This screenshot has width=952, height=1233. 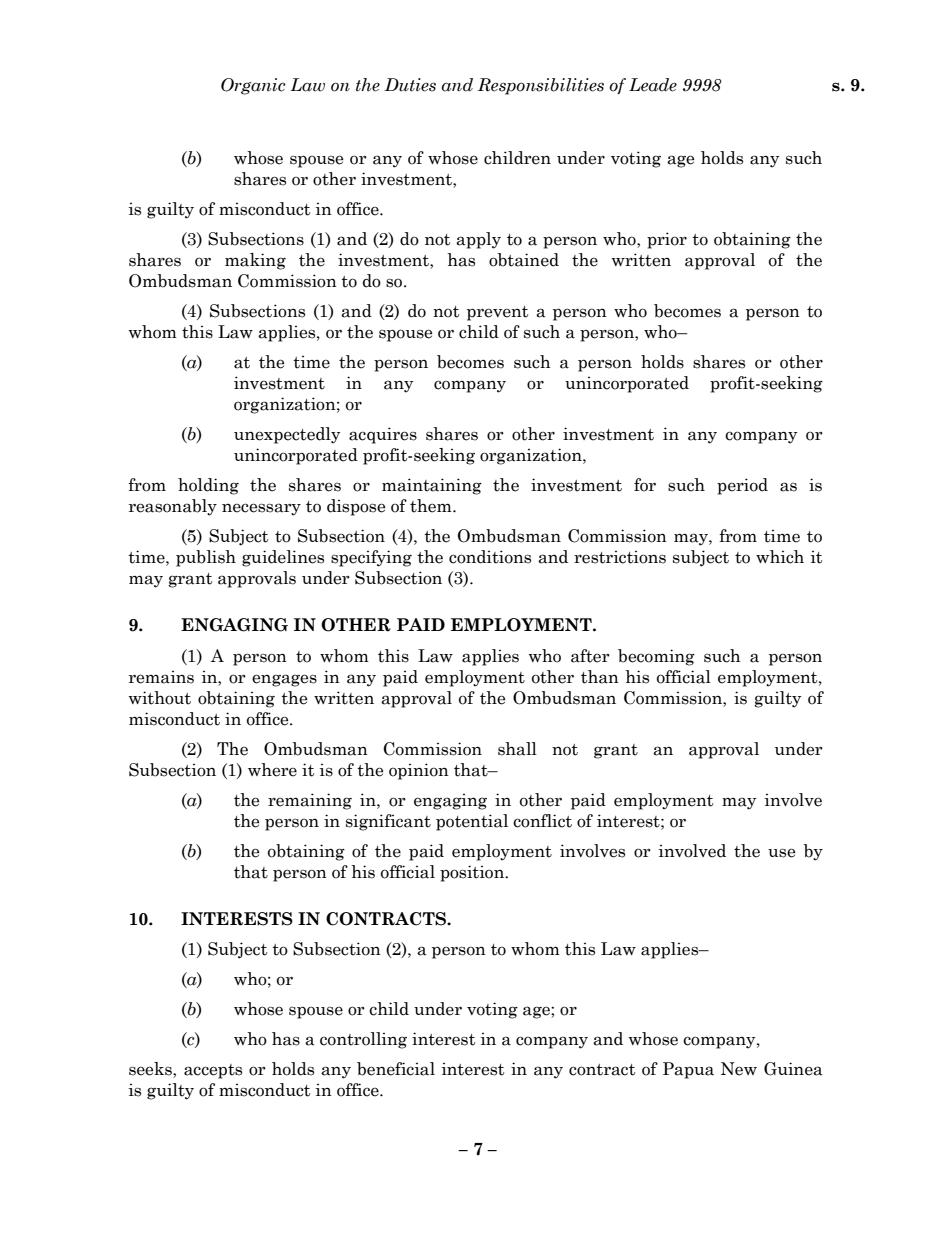 I want to click on position, so click(x=473, y=873).
